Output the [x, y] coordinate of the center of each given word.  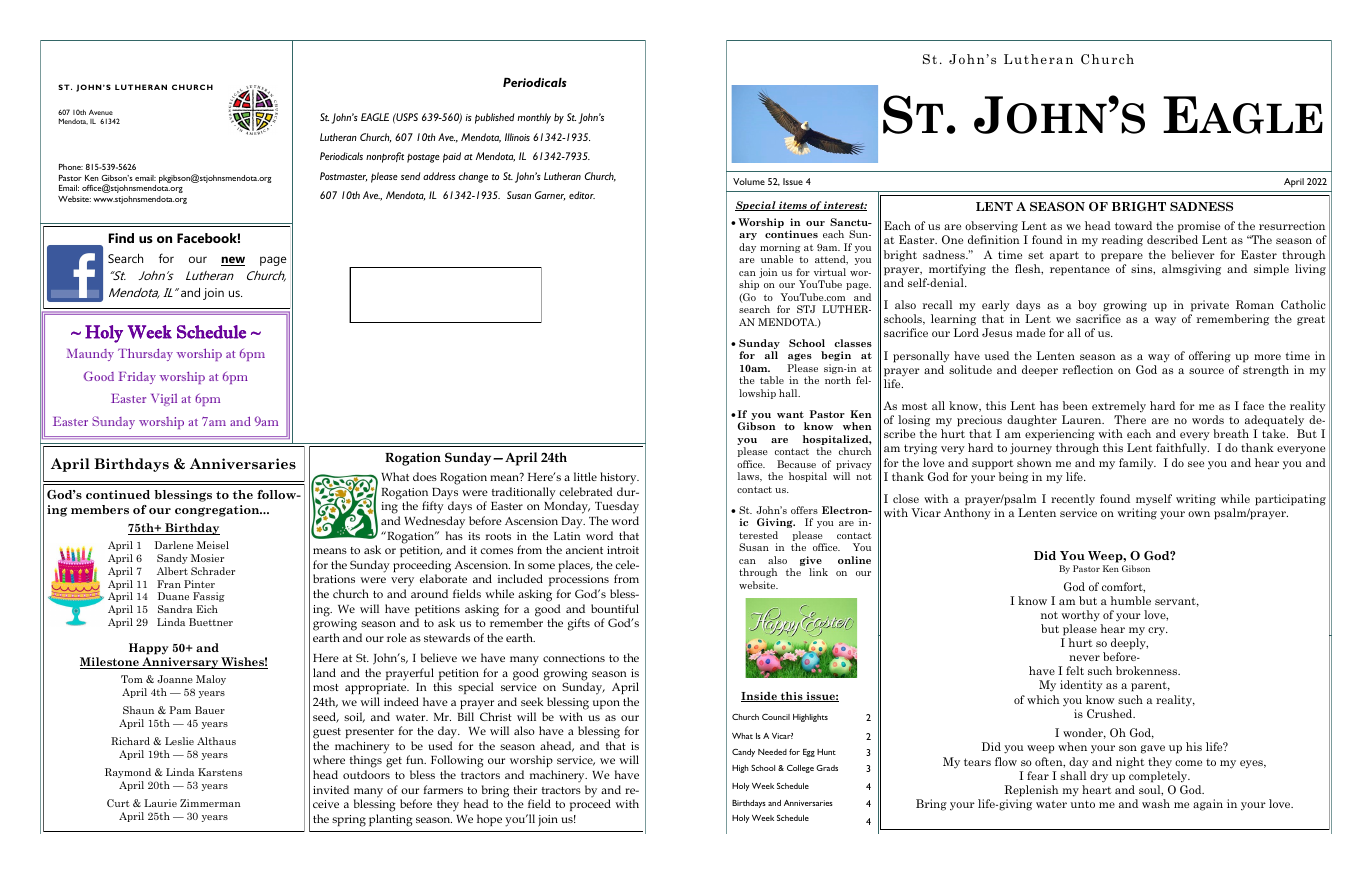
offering [1210, 357]
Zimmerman [210, 803]
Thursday [145, 354]
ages [800, 357]
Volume [749, 181]
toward [1133, 225]
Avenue [101, 112]
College [800, 769]
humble [1130, 600]
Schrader [213, 571]
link [818, 572]
